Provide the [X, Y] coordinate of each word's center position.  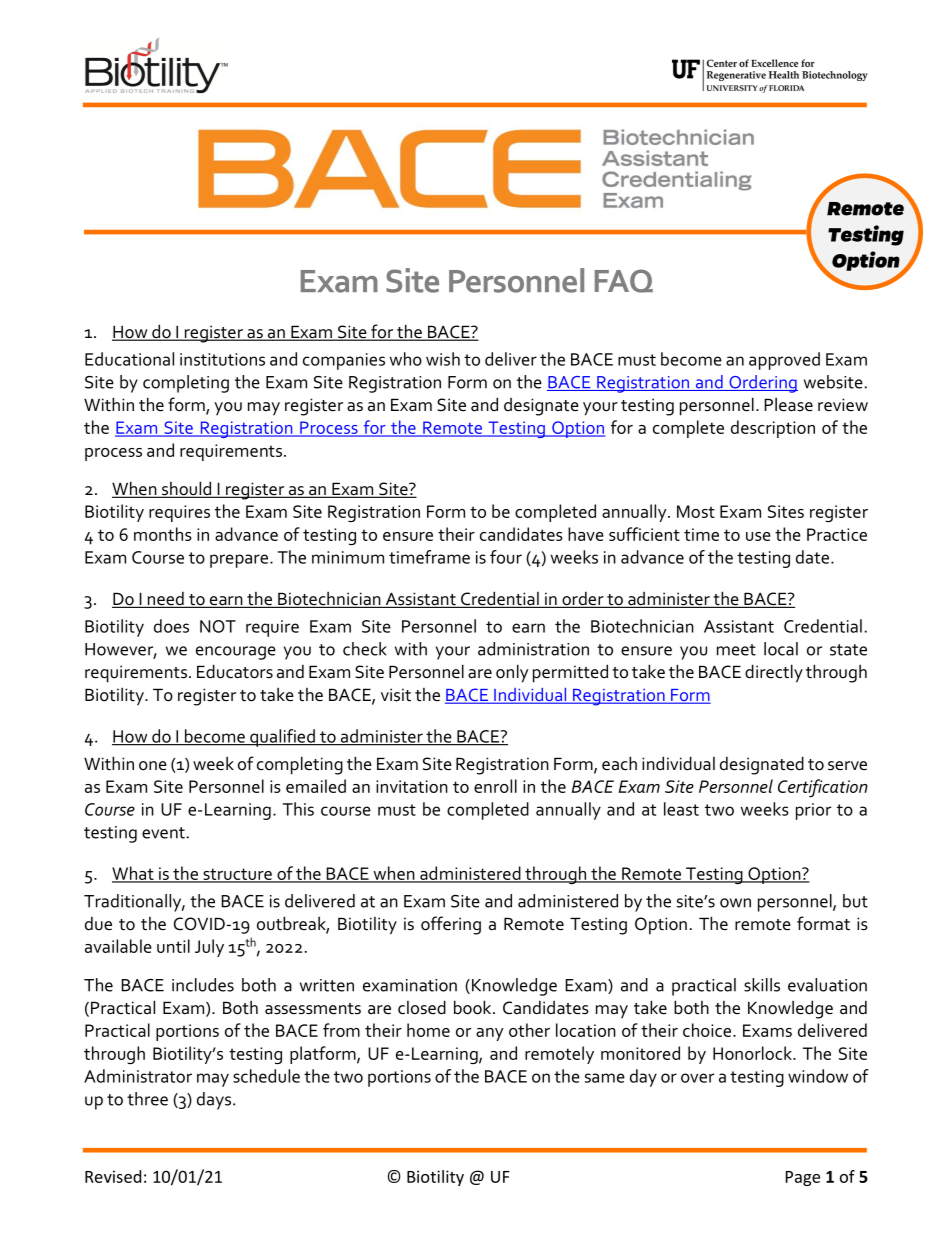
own [735, 903]
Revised [113, 1176]
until [173, 946]
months [163, 534]
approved [784, 361]
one [153, 766]
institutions [222, 359]
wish [443, 359]
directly [774, 673]
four [506, 557]
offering [451, 925]
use [758, 536]
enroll [495, 786]
